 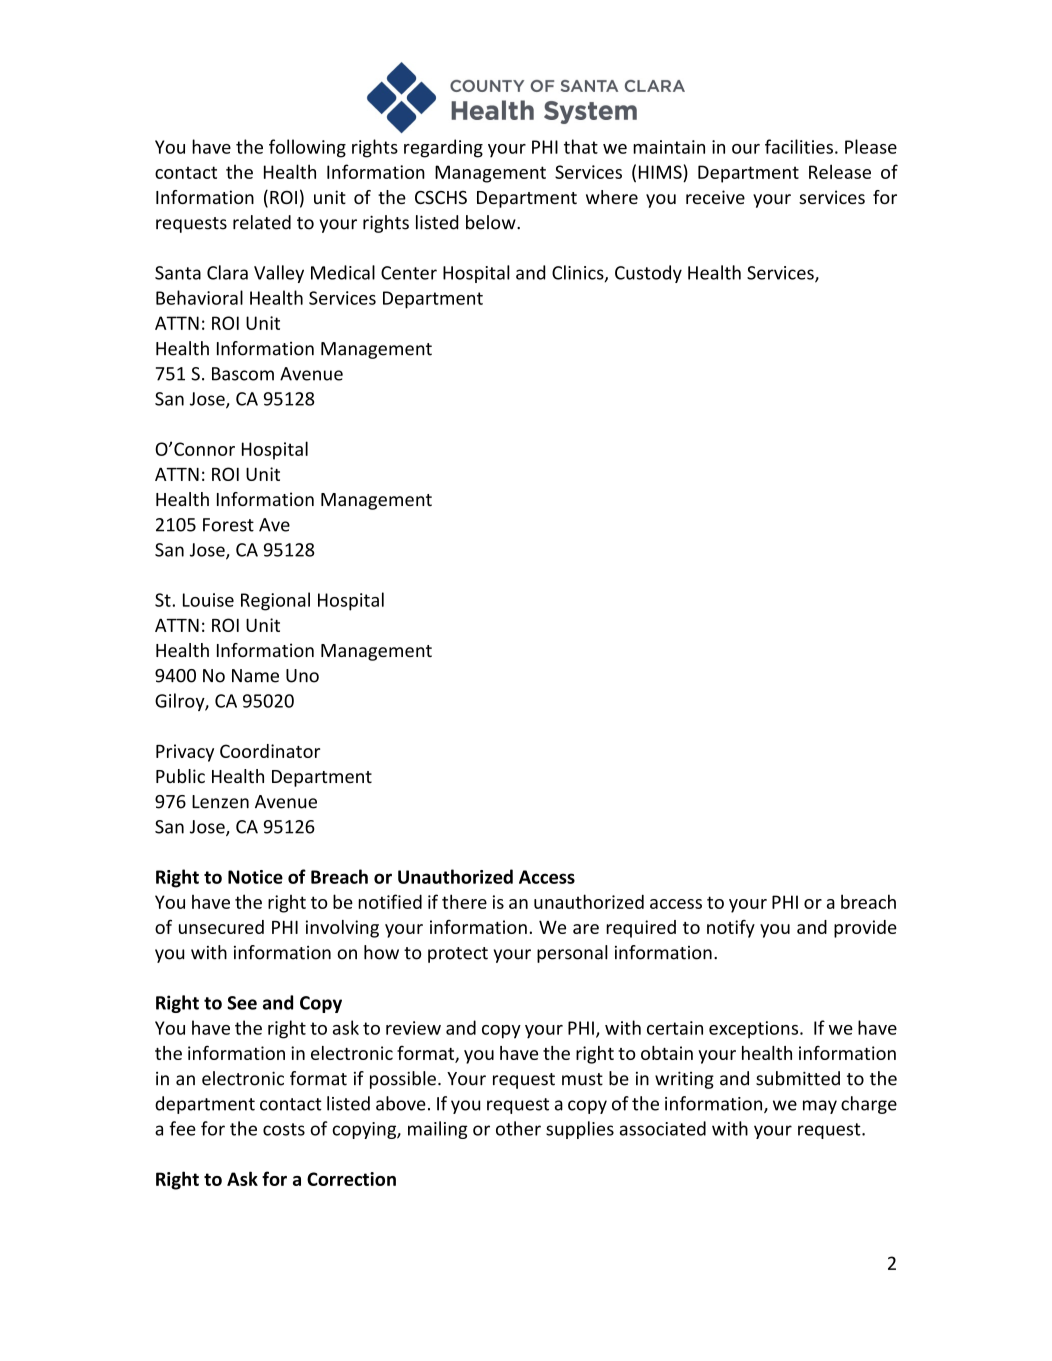 What do you see at coordinates (255, 676) in the screenshot?
I see `Name` at bounding box center [255, 676].
